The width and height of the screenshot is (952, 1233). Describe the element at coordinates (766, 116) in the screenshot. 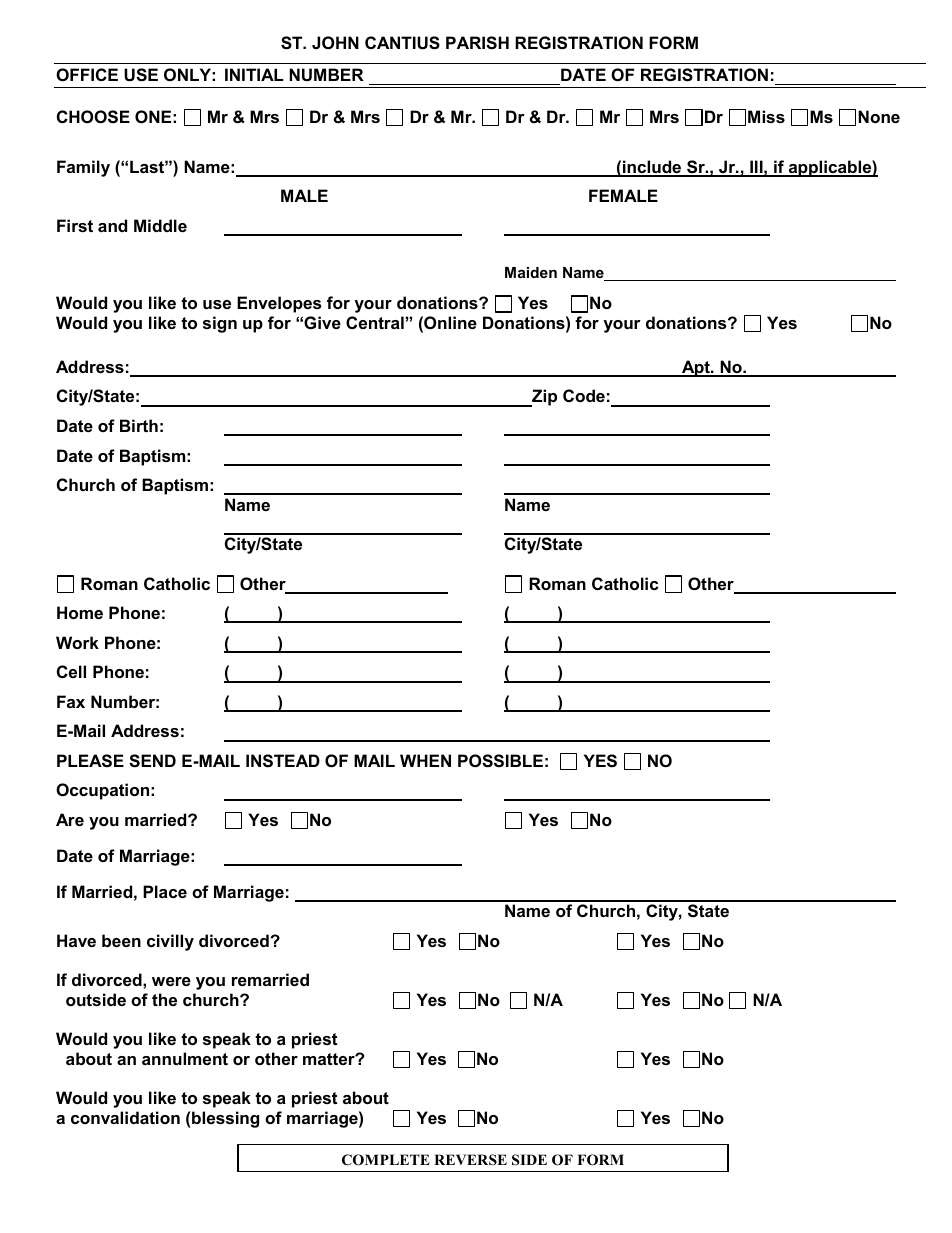

I see `Miss` at that location.
